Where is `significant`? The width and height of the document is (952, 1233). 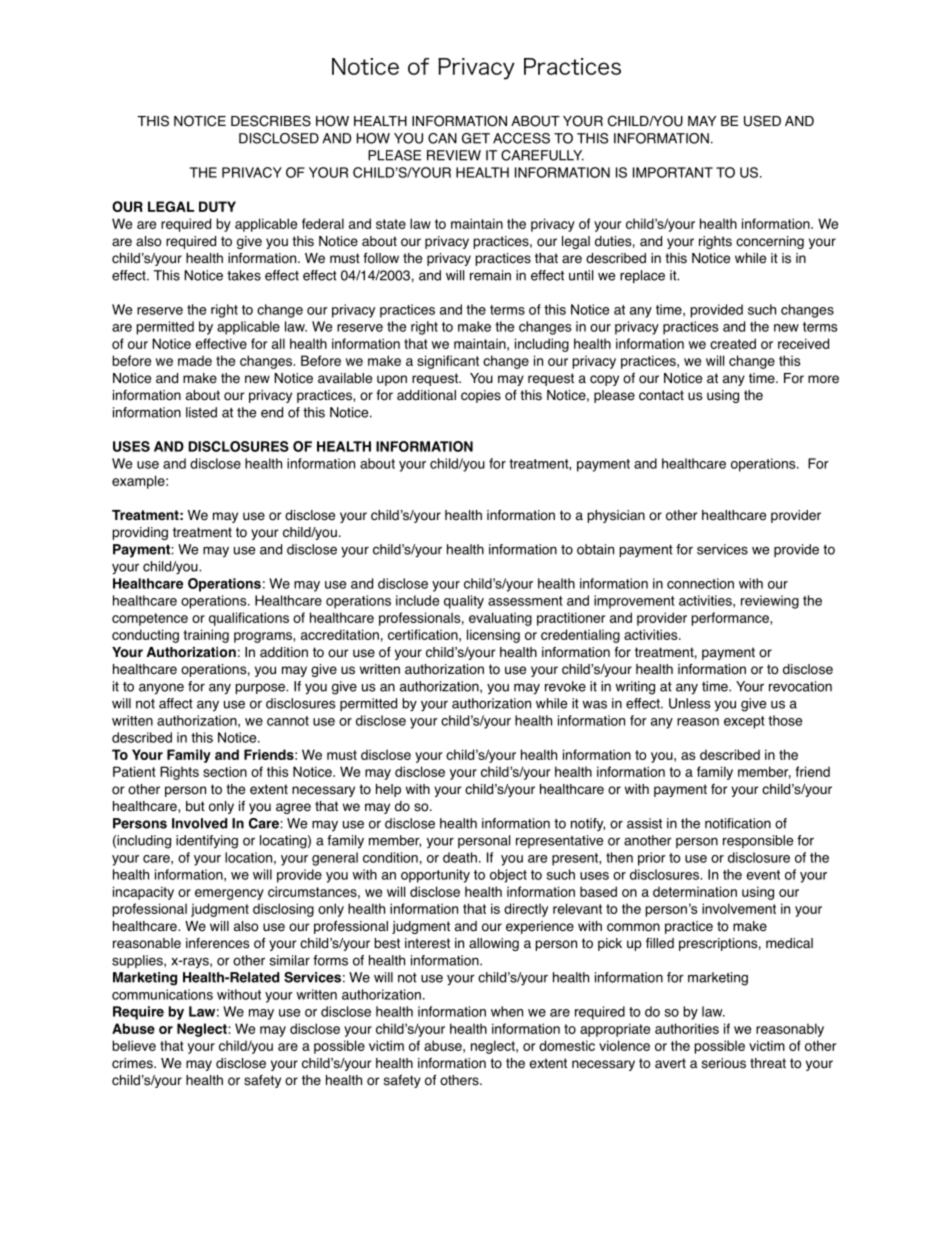
significant is located at coordinates (448, 362).
